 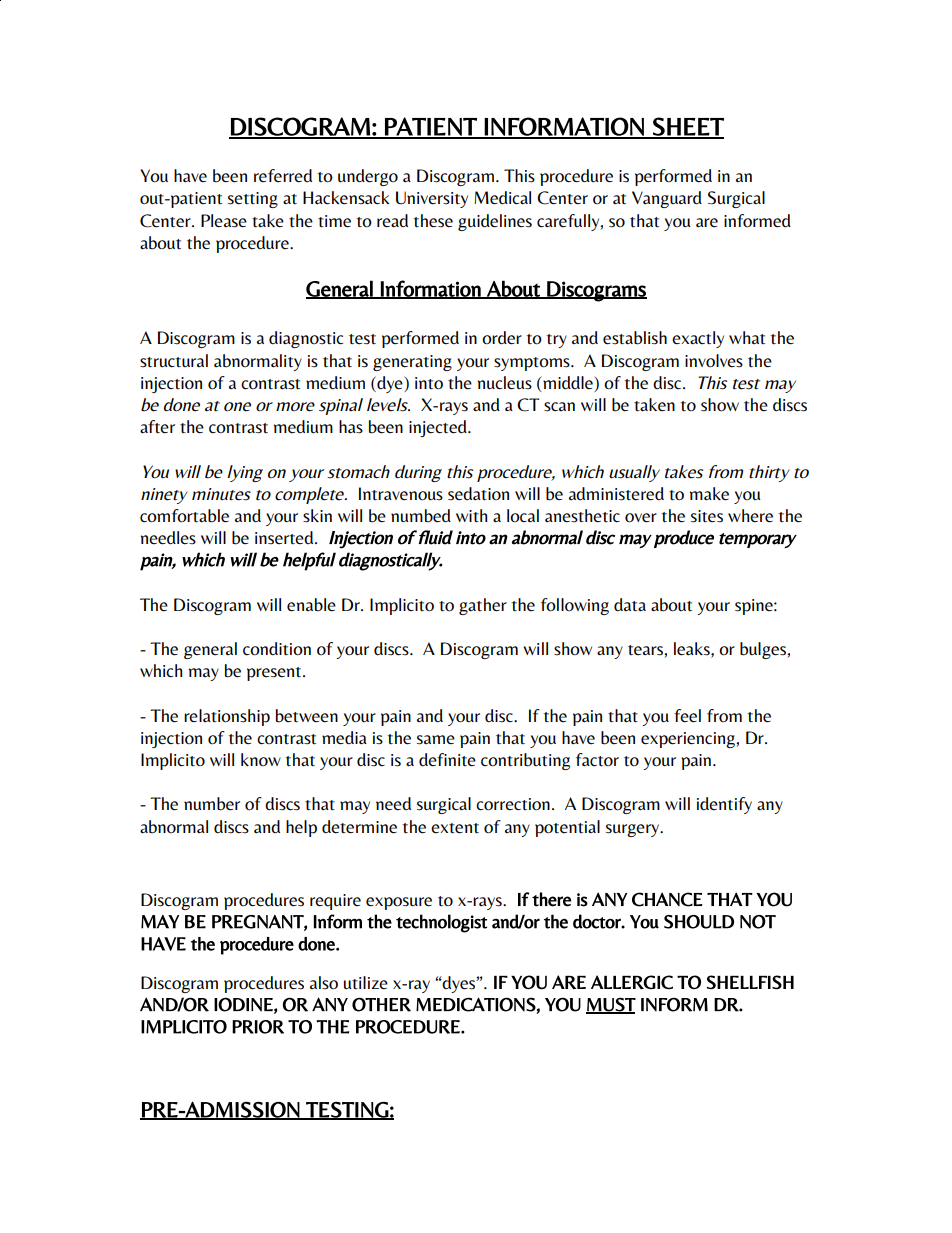 I want to click on SHEET, so click(x=687, y=127).
